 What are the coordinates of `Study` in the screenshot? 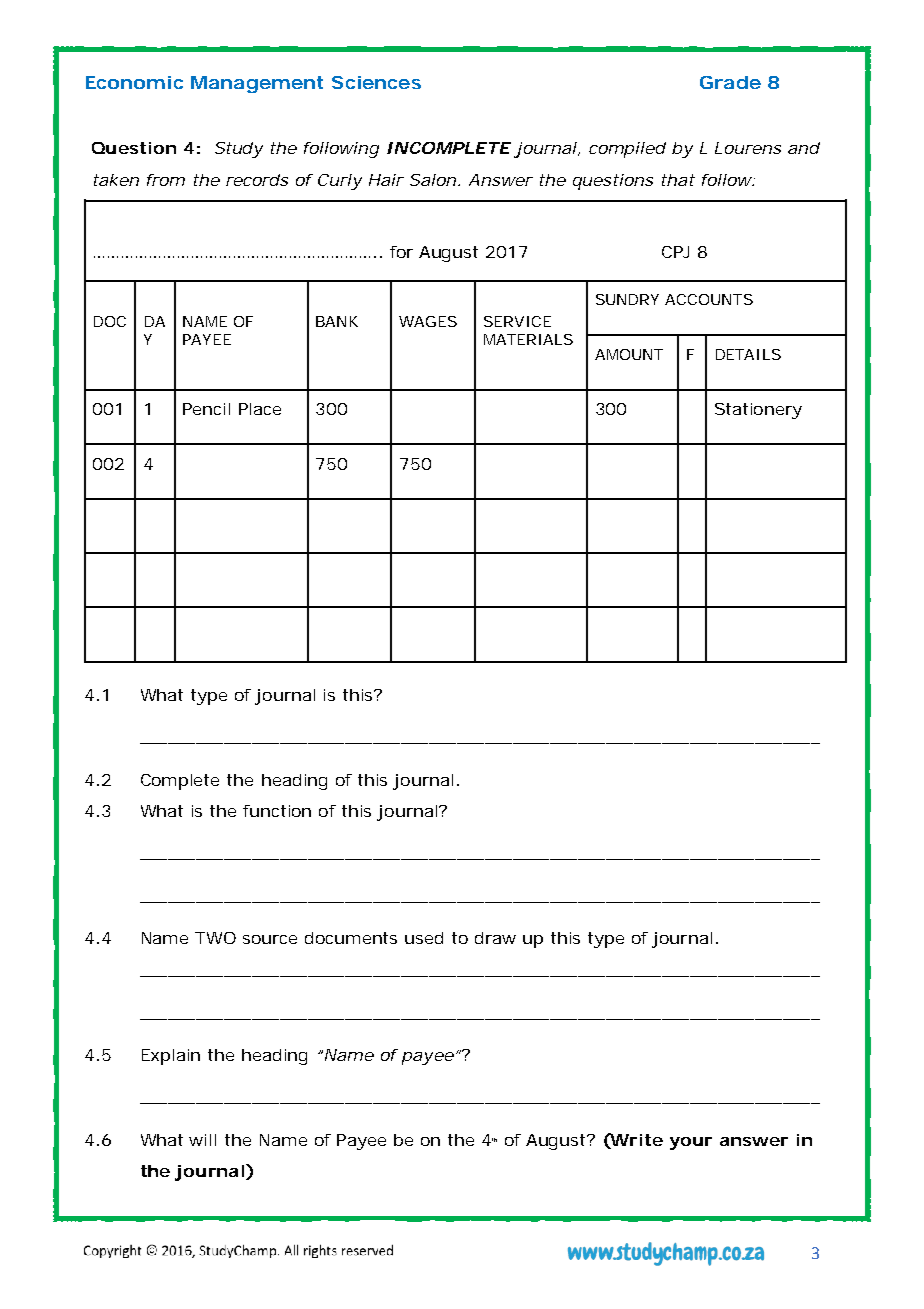 It's located at (239, 150).
